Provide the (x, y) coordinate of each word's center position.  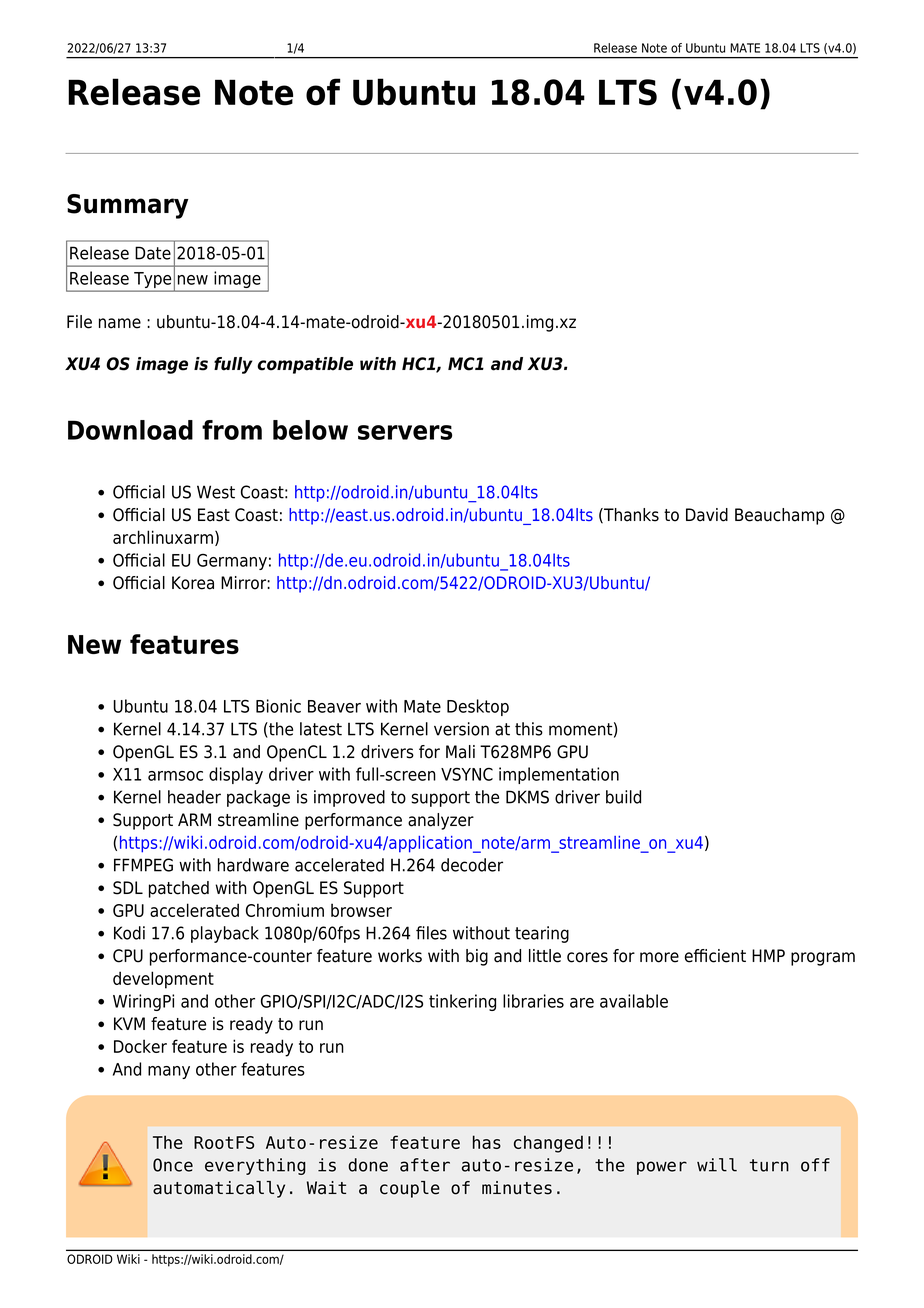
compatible (305, 365)
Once (173, 1165)
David (707, 515)
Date (153, 253)
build (623, 797)
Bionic (278, 706)
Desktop (478, 707)
